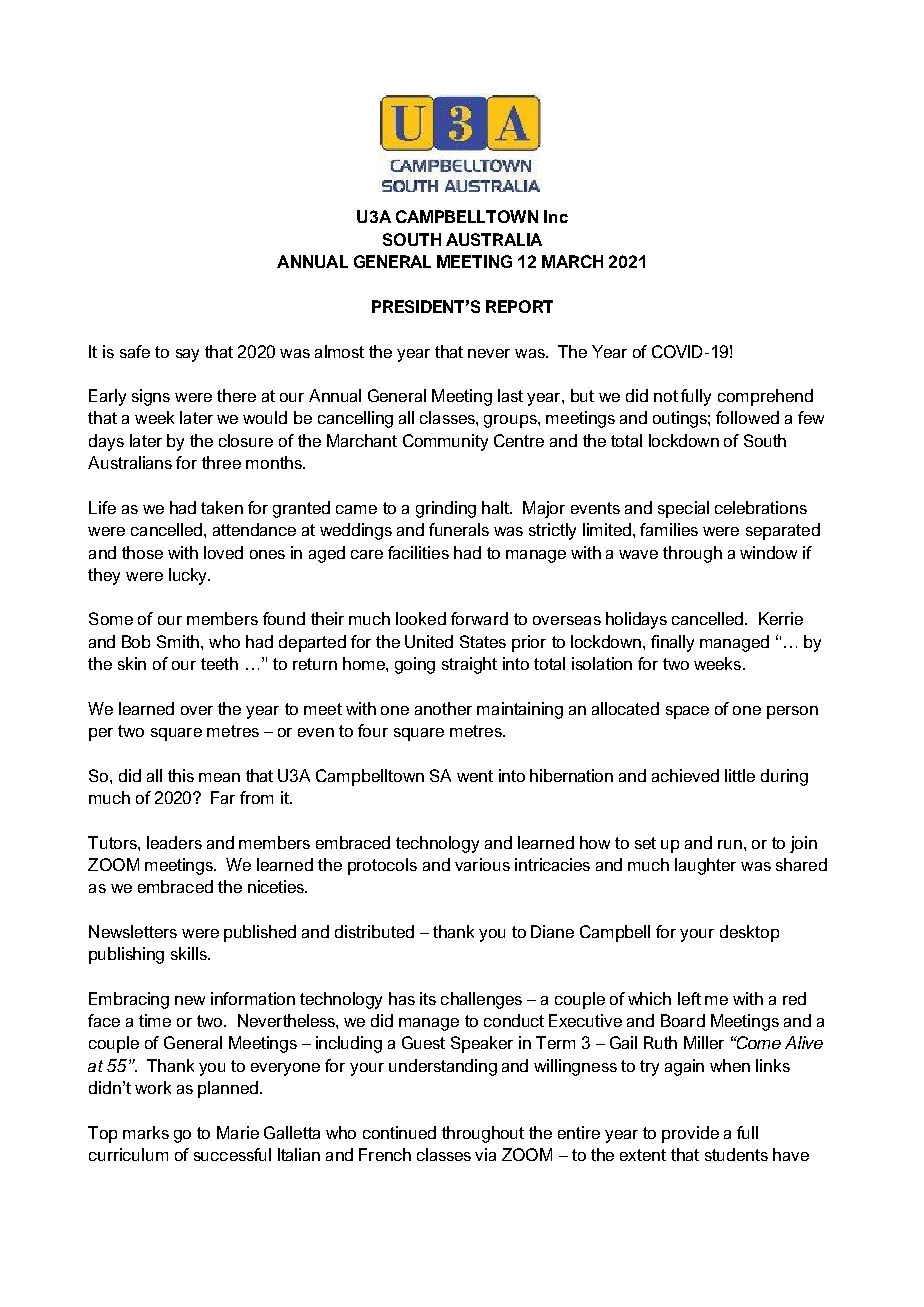  I want to click on comprehend, so click(765, 397).
